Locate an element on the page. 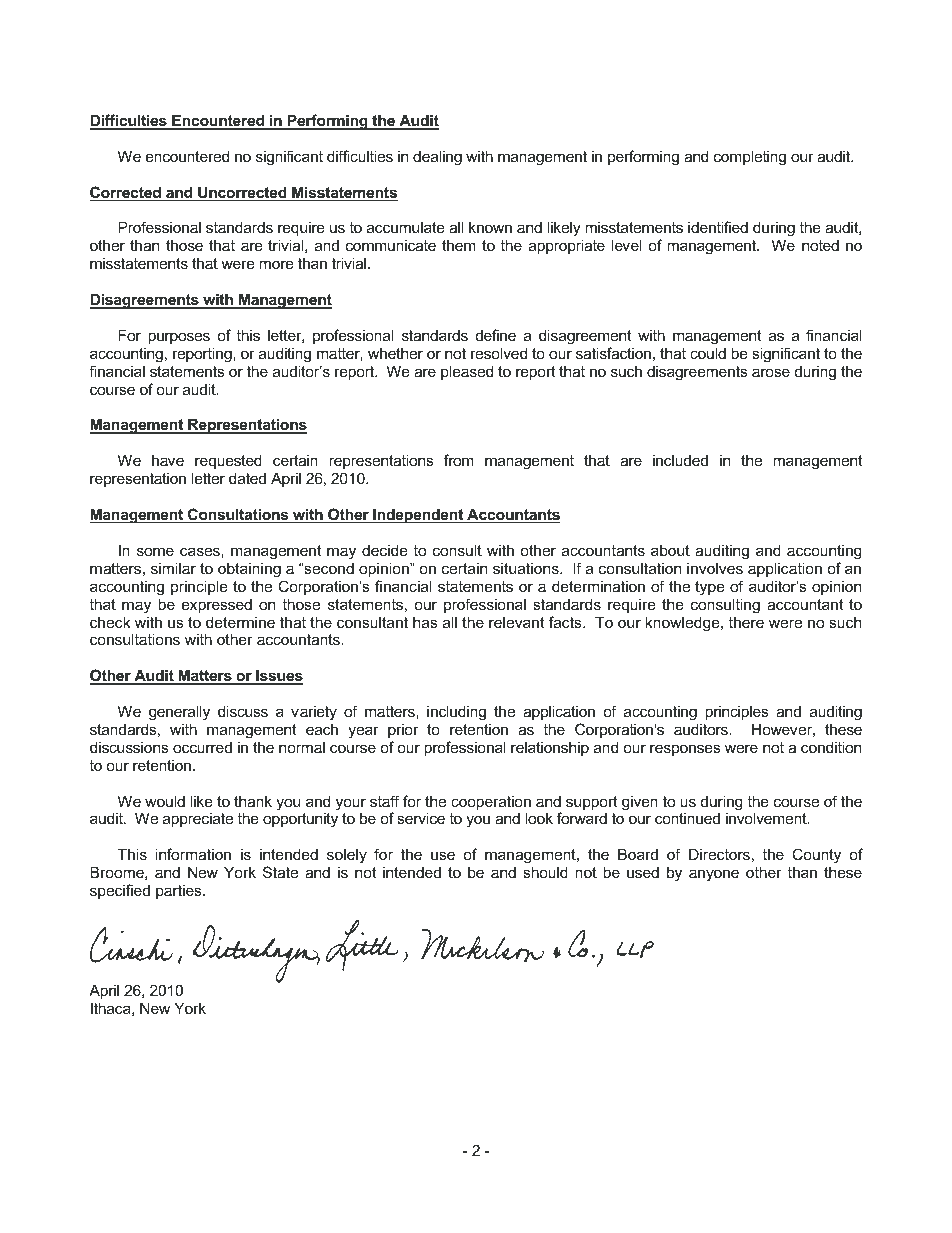 This image has width=952, height=1233. more is located at coordinates (276, 264).
